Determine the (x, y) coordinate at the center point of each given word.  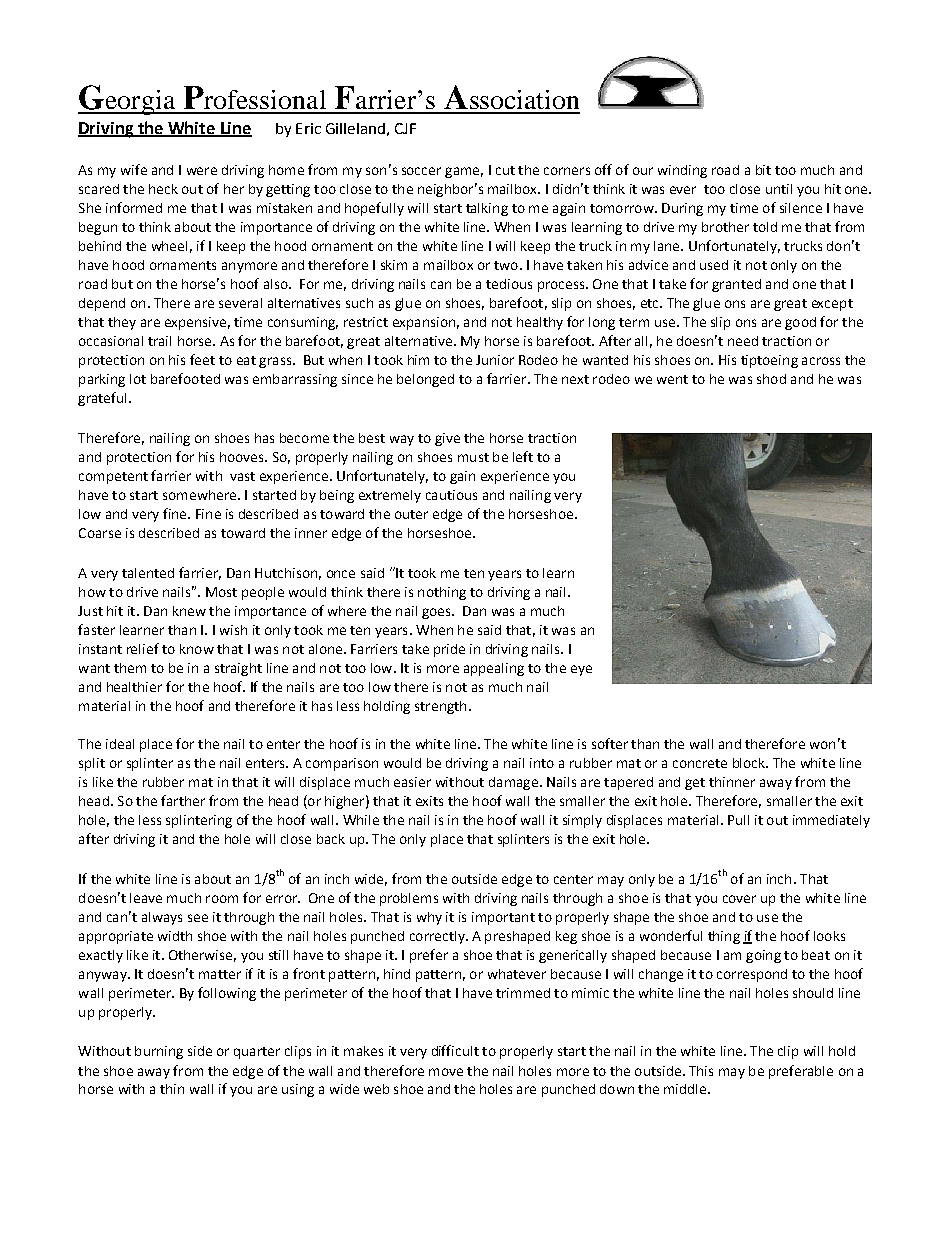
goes (437, 613)
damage (513, 783)
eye (581, 670)
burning (159, 1052)
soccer (421, 171)
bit (763, 170)
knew (189, 611)
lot (138, 379)
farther (183, 800)
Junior (495, 360)
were (202, 171)
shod (771, 379)
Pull (738, 820)
